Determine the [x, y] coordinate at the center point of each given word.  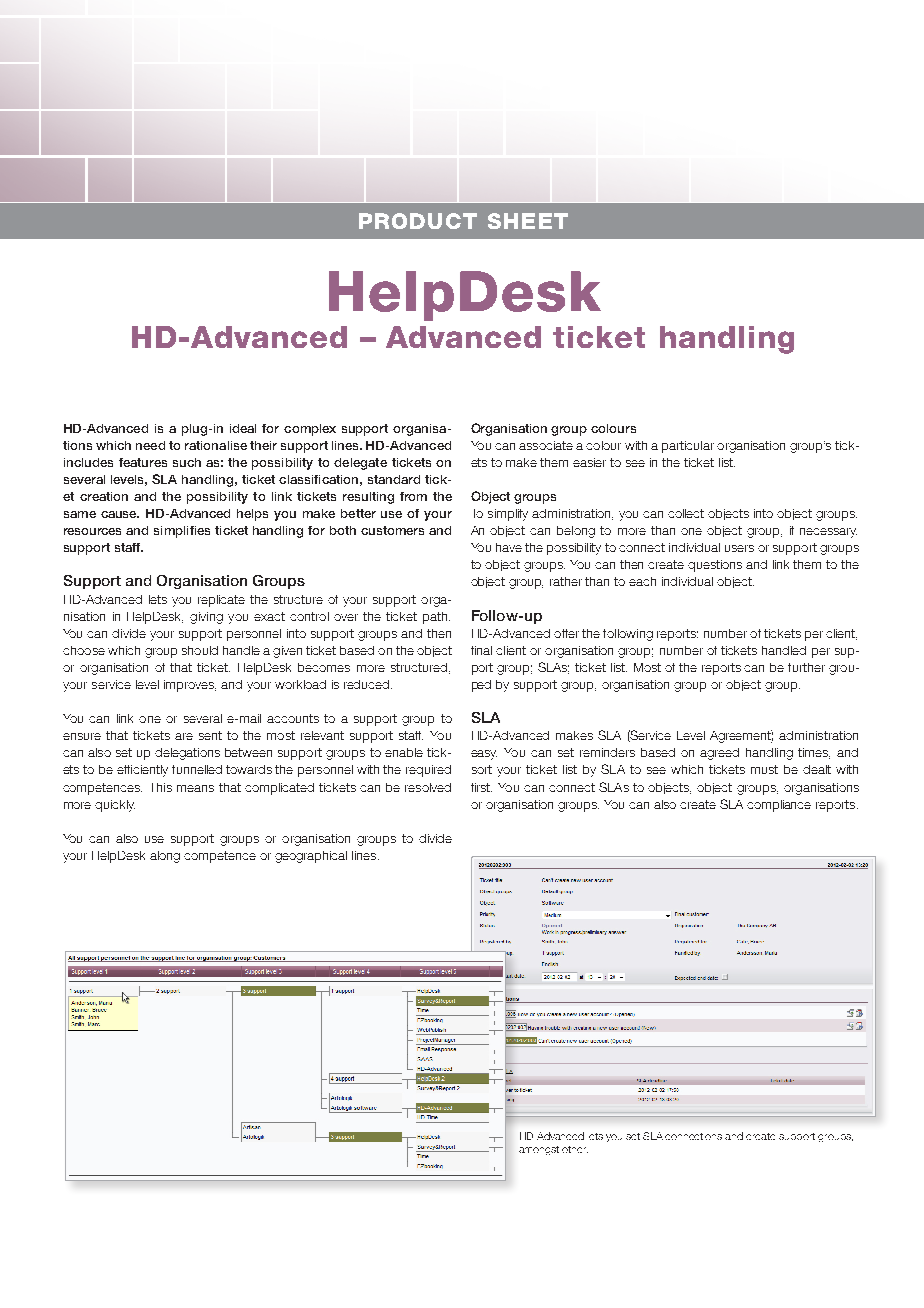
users [739, 548]
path [436, 618]
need [150, 445]
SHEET [528, 221]
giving [206, 618]
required [428, 771]
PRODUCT [418, 221]
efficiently [142, 771]
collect [686, 513]
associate [546, 445]
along [165, 857]
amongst [539, 1150]
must [764, 769]
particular [688, 447]
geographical [311, 857]
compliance [779, 806]
